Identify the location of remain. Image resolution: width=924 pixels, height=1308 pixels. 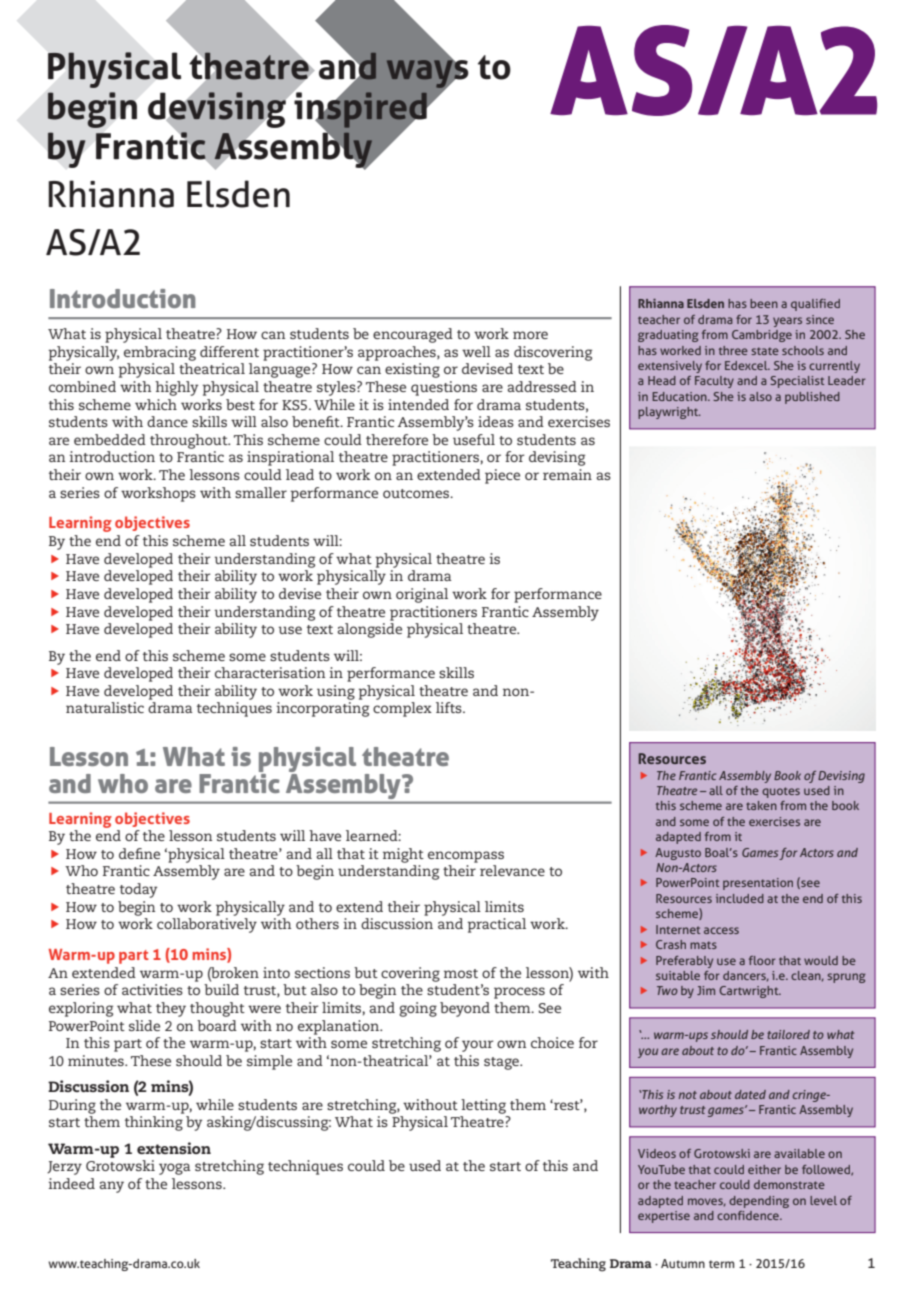
(567, 474).
